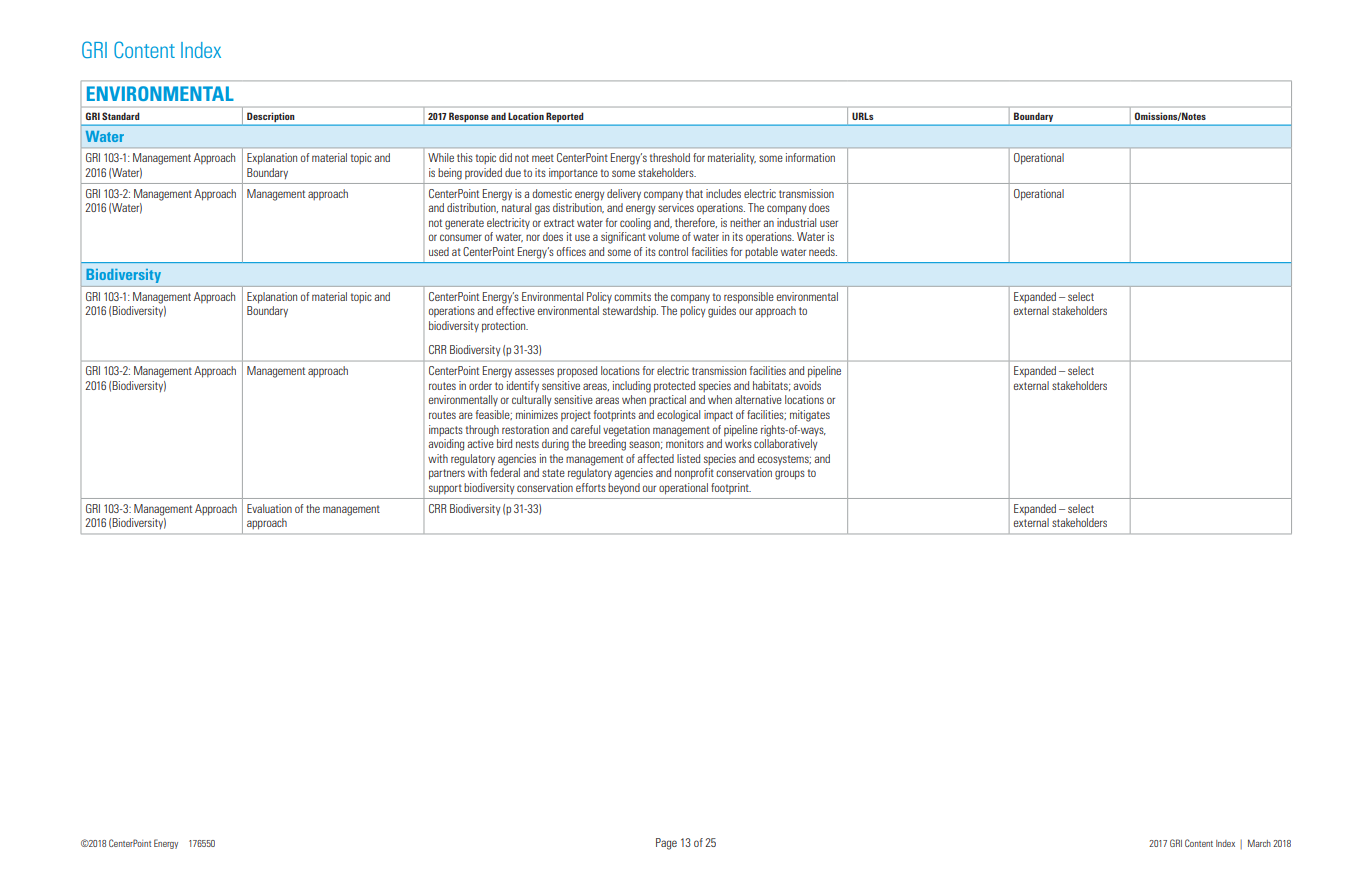 This document has width=1372, height=887. What do you see at coordinates (810, 157) in the document?
I see `information` at bounding box center [810, 157].
